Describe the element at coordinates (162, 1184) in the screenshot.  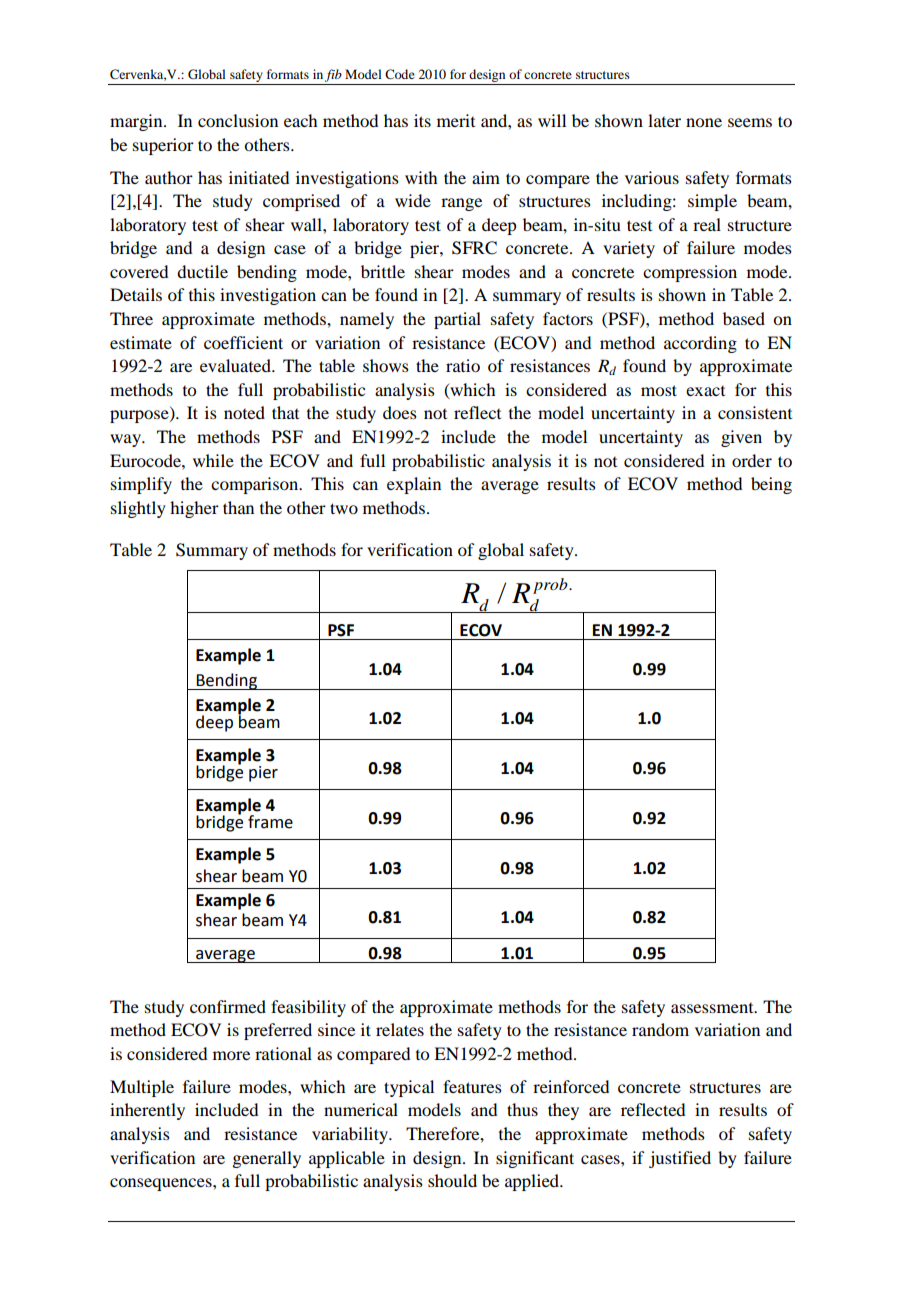
I see `consequences` at that location.
